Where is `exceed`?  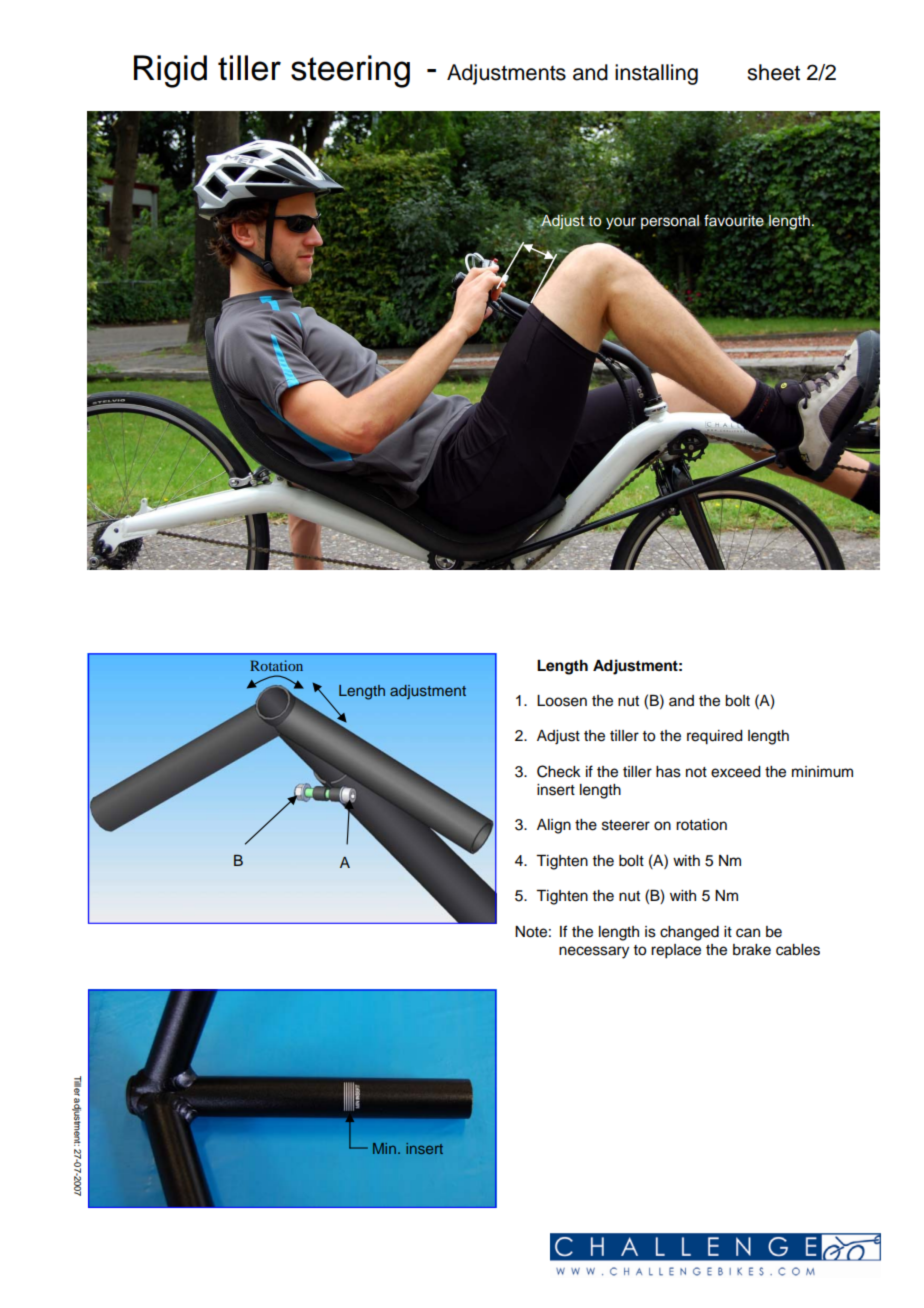
exceed is located at coordinates (736, 772).
